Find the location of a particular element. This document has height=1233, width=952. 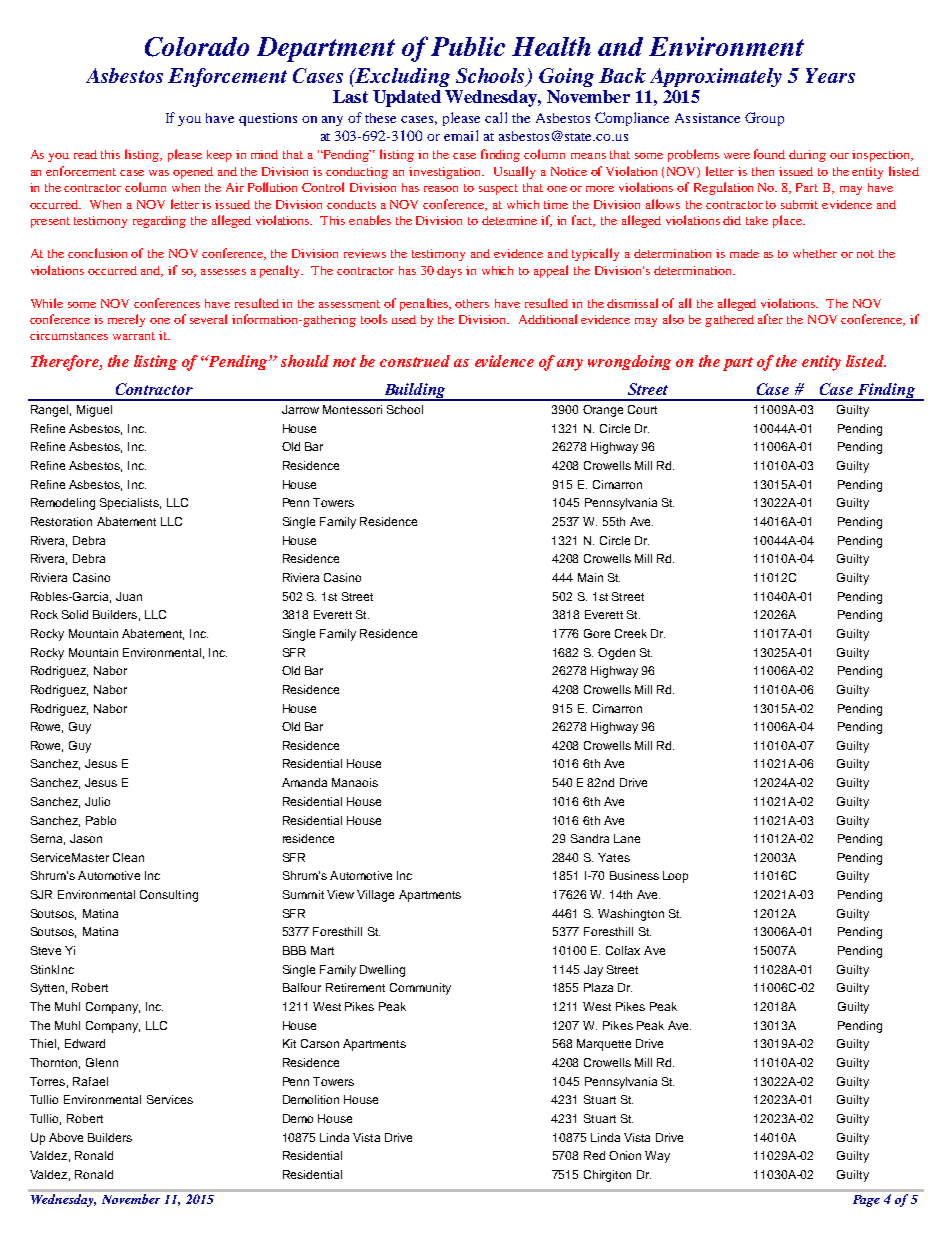

Court is located at coordinates (642, 409).
